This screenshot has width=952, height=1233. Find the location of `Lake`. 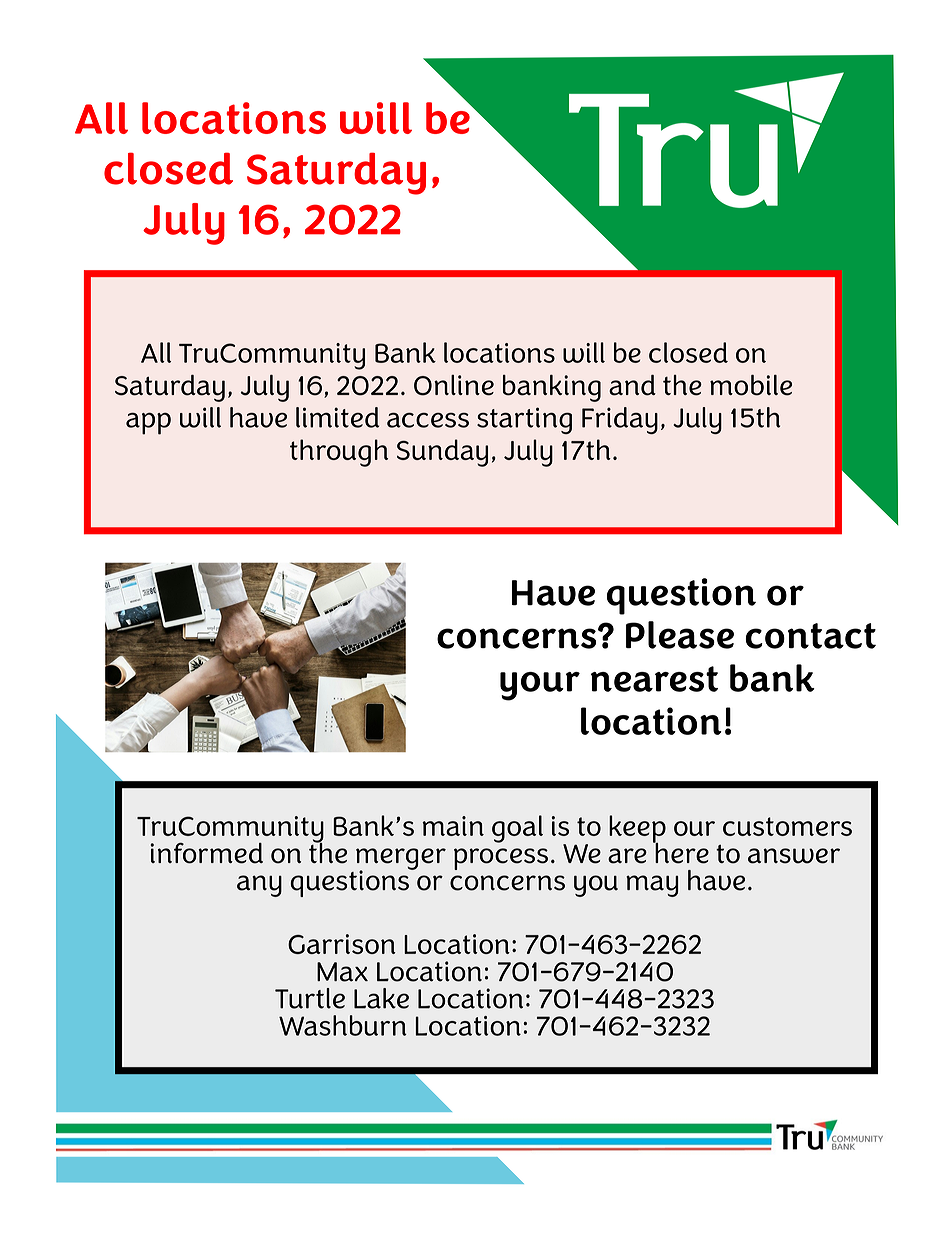

Lake is located at coordinates (381, 998).
